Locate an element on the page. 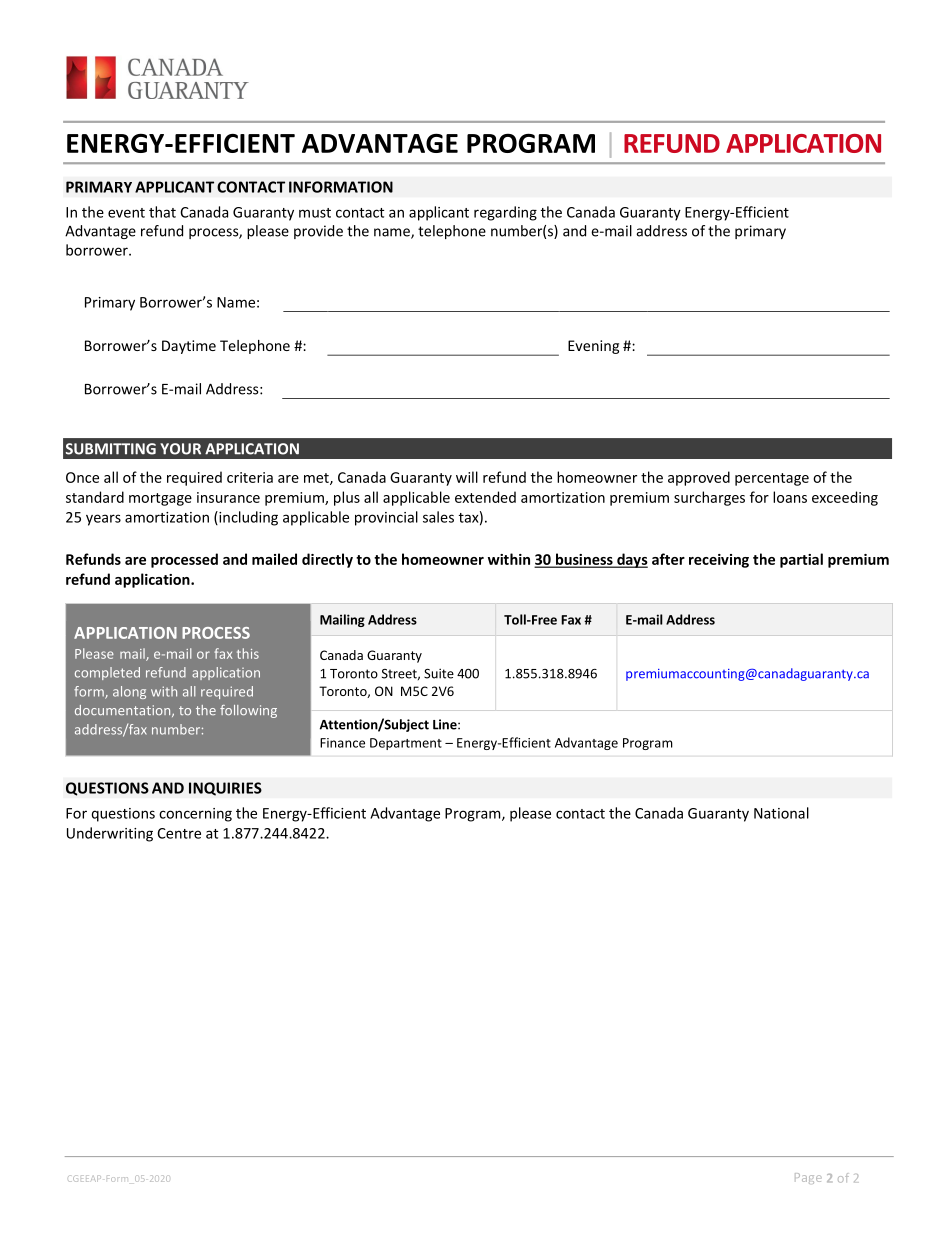 Image resolution: width=952 pixels, height=1233 pixels. Page is located at coordinates (808, 1178).
